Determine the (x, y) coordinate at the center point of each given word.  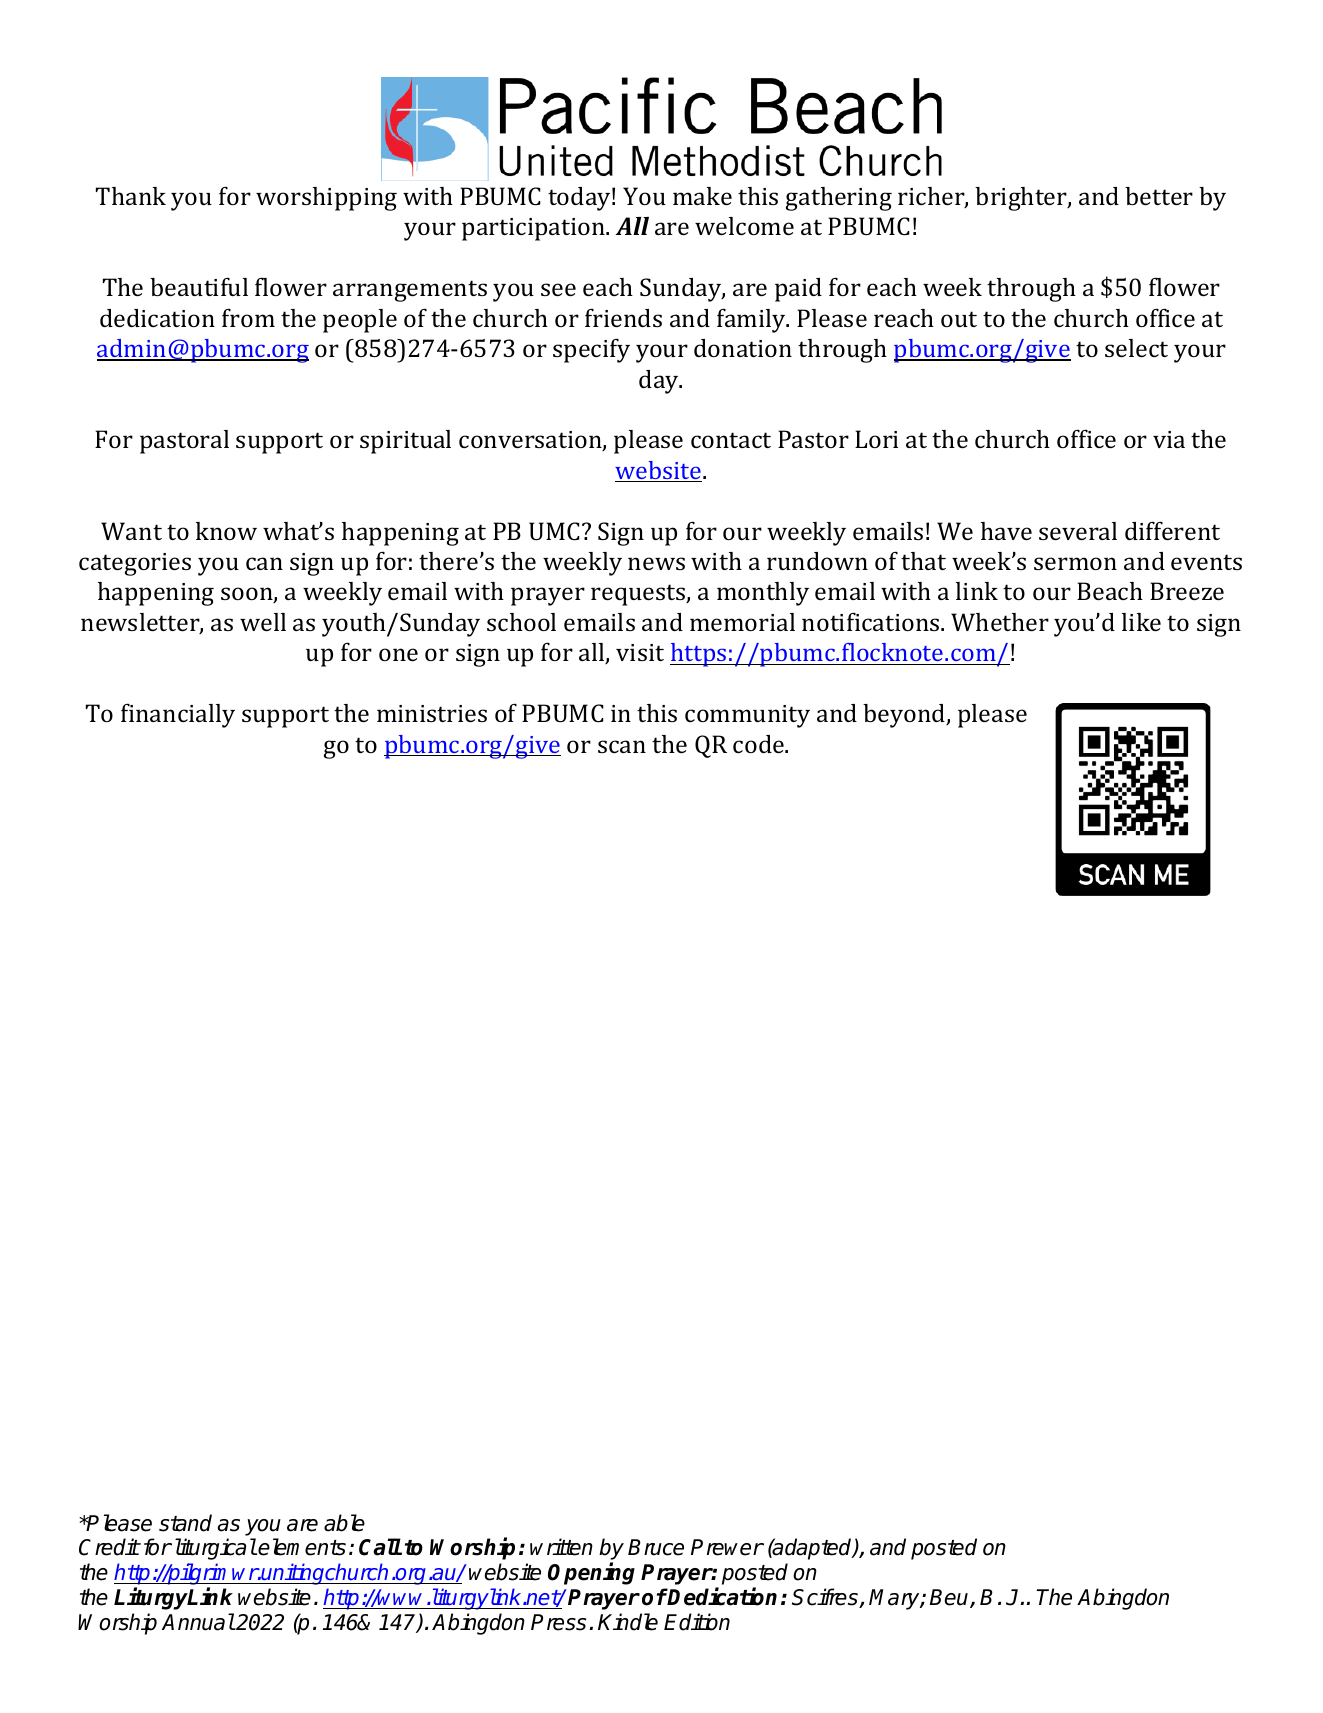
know (226, 531)
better (1159, 196)
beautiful (199, 287)
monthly (763, 594)
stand (185, 1523)
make (702, 196)
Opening (591, 1573)
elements (302, 1547)
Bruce (656, 1547)
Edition (697, 1622)
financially (178, 716)
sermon (1075, 563)
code (759, 744)
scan (622, 746)
